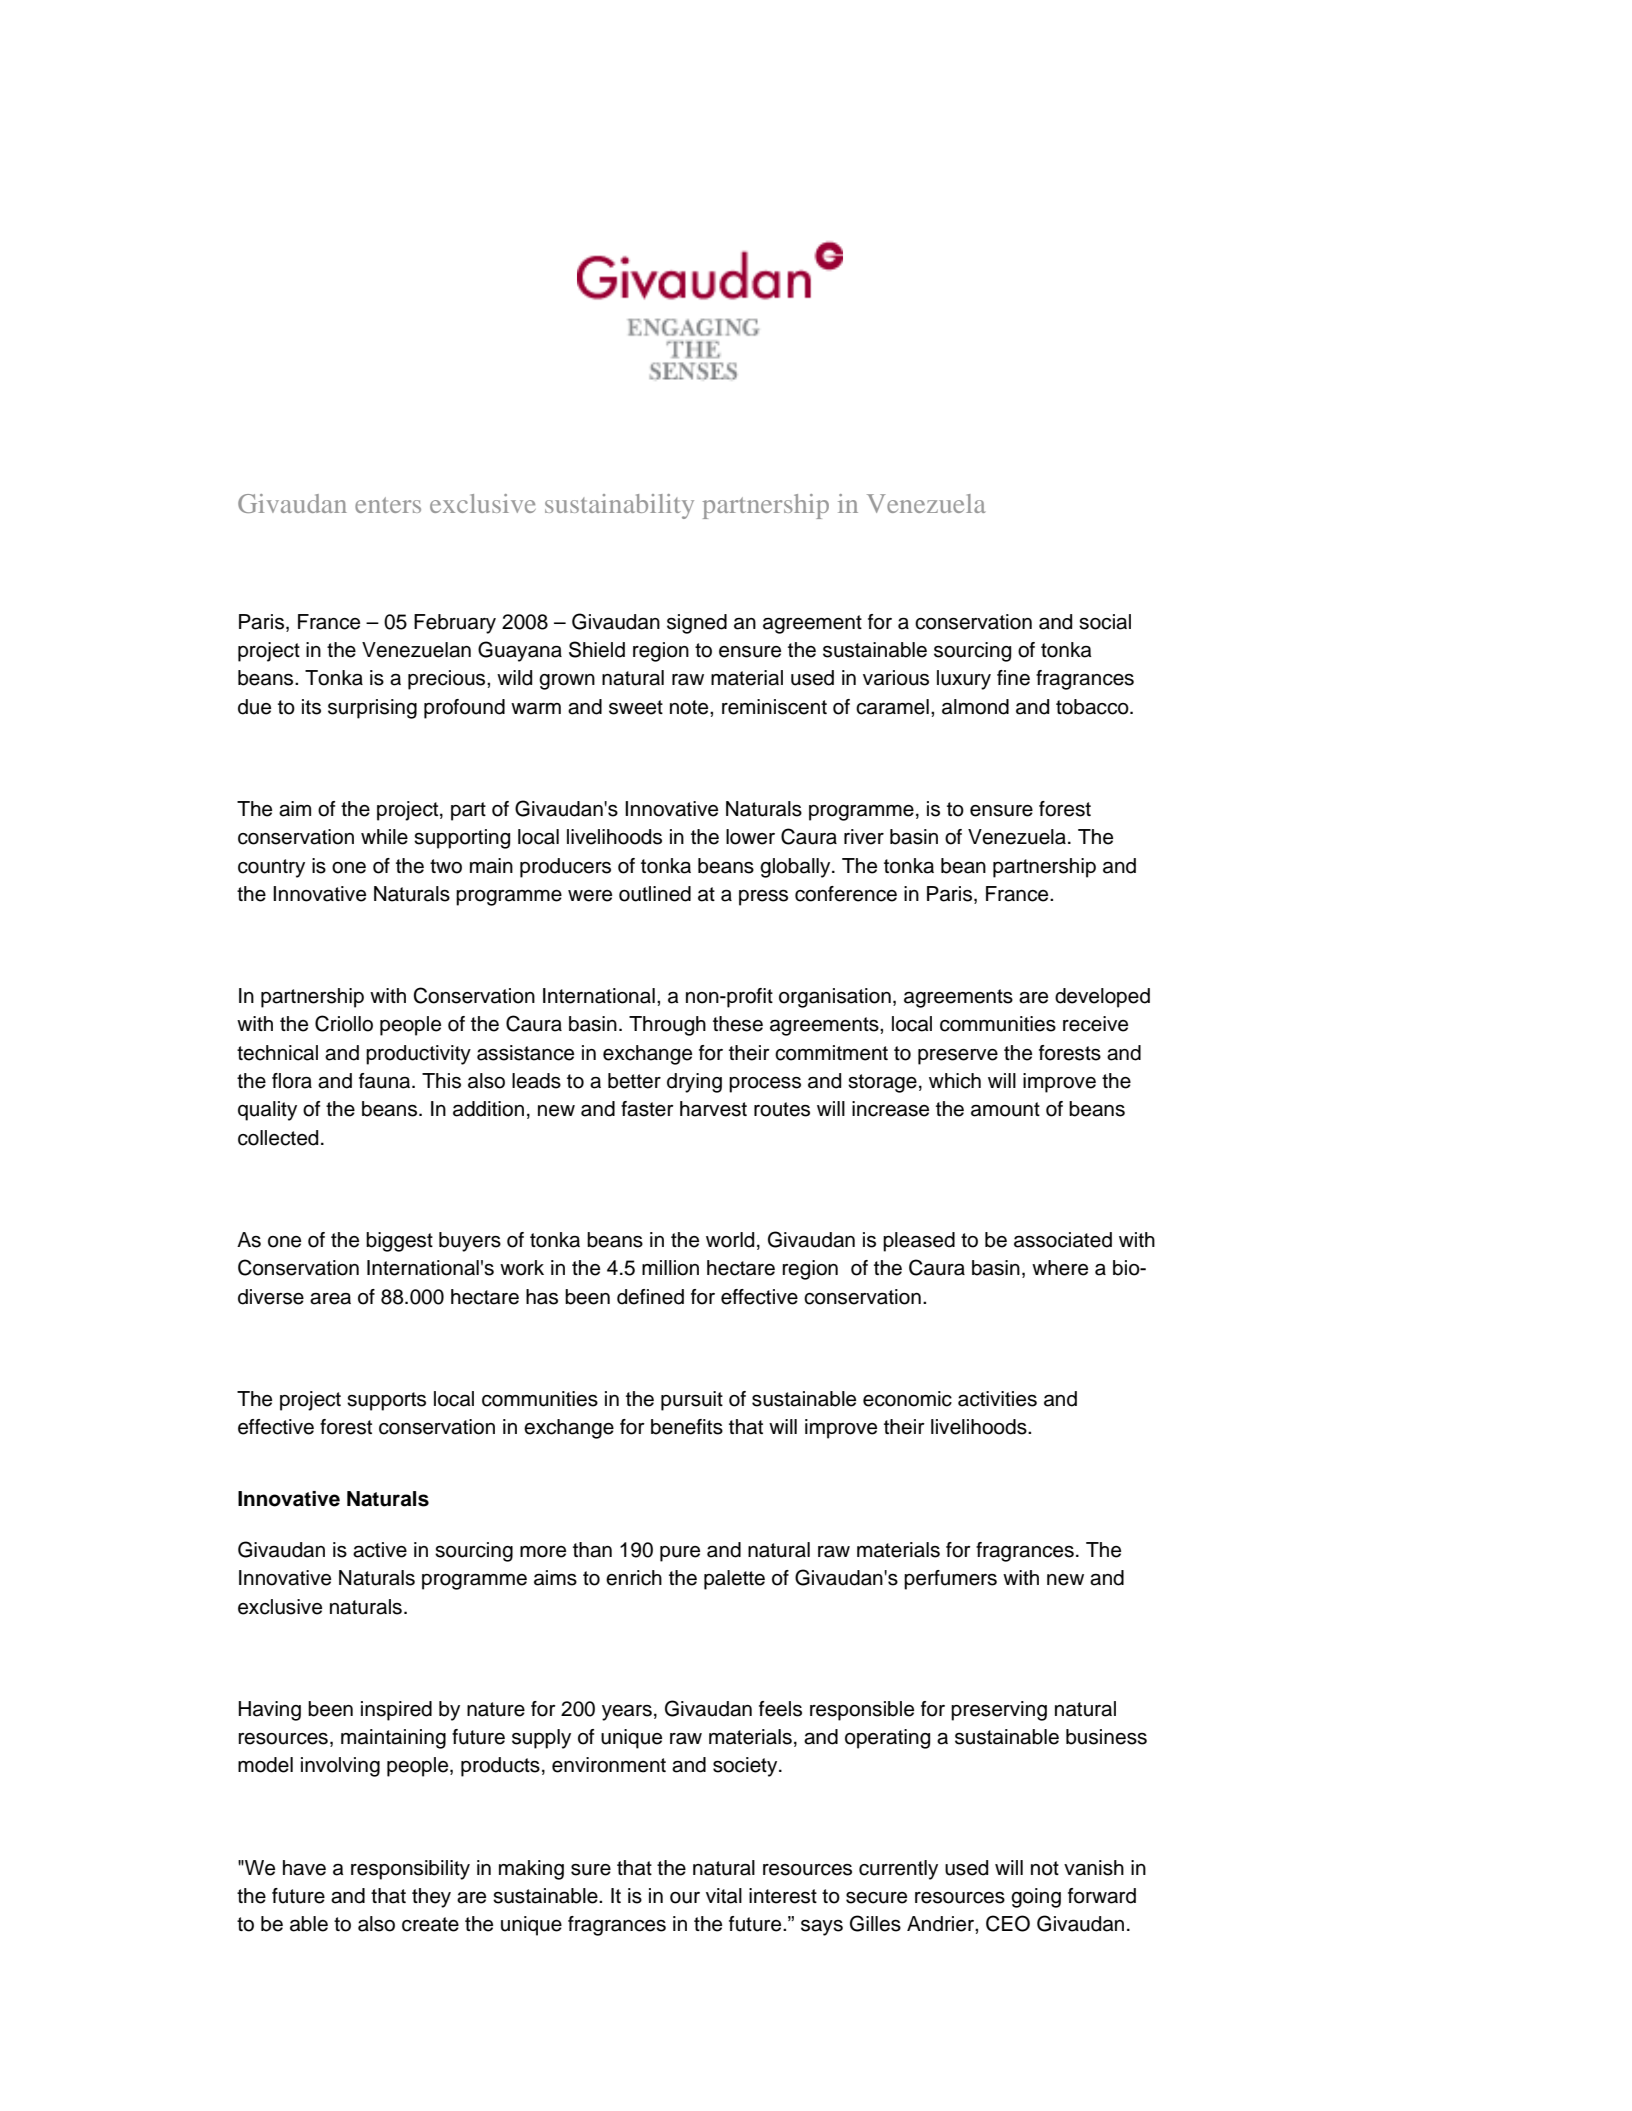 The image size is (1632, 2111). What do you see at coordinates (399, 1242) in the screenshot?
I see `biggest` at bounding box center [399, 1242].
